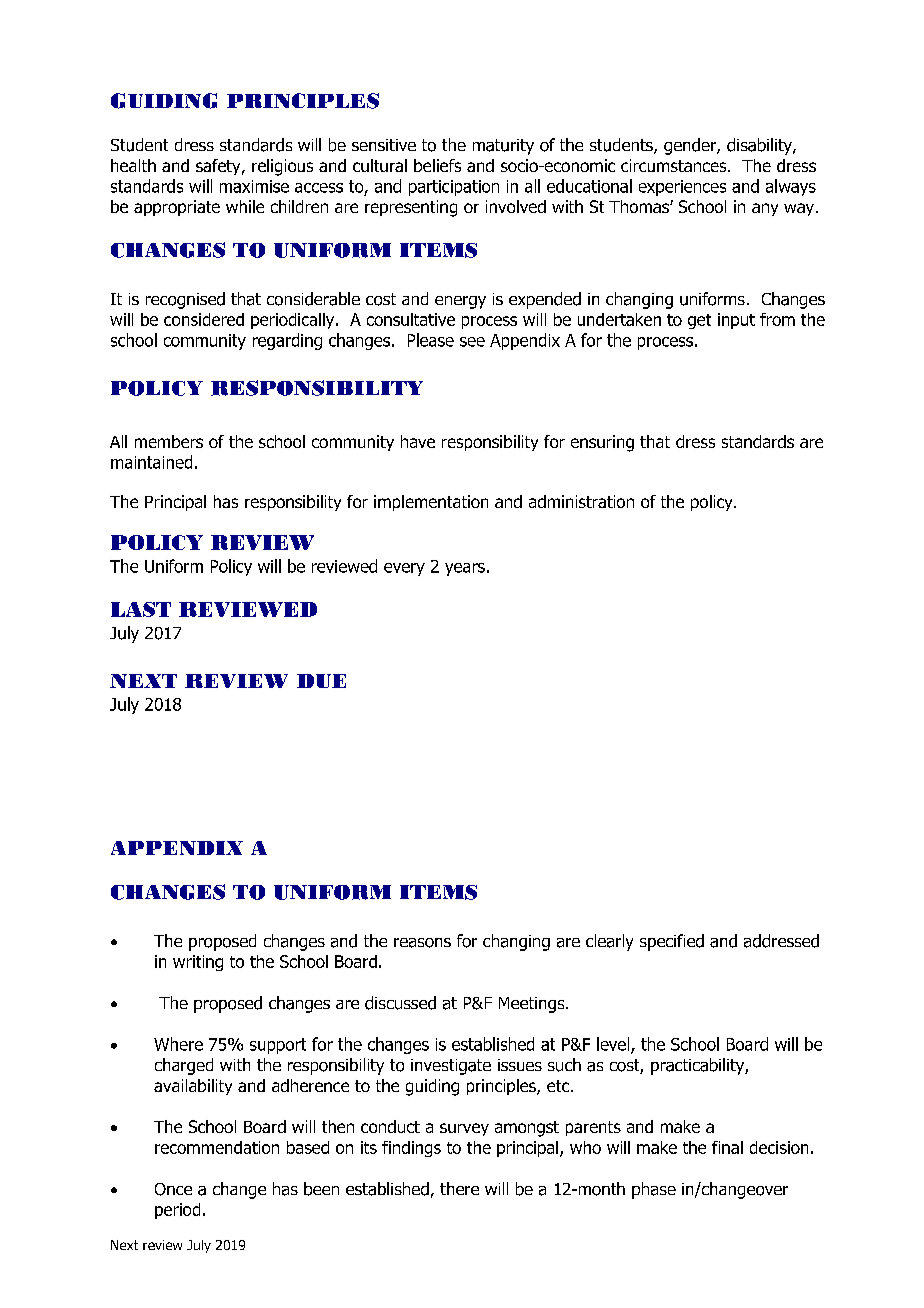 The width and height of the screenshot is (924, 1308). Describe the element at coordinates (204, 319) in the screenshot. I see `considered` at that location.
